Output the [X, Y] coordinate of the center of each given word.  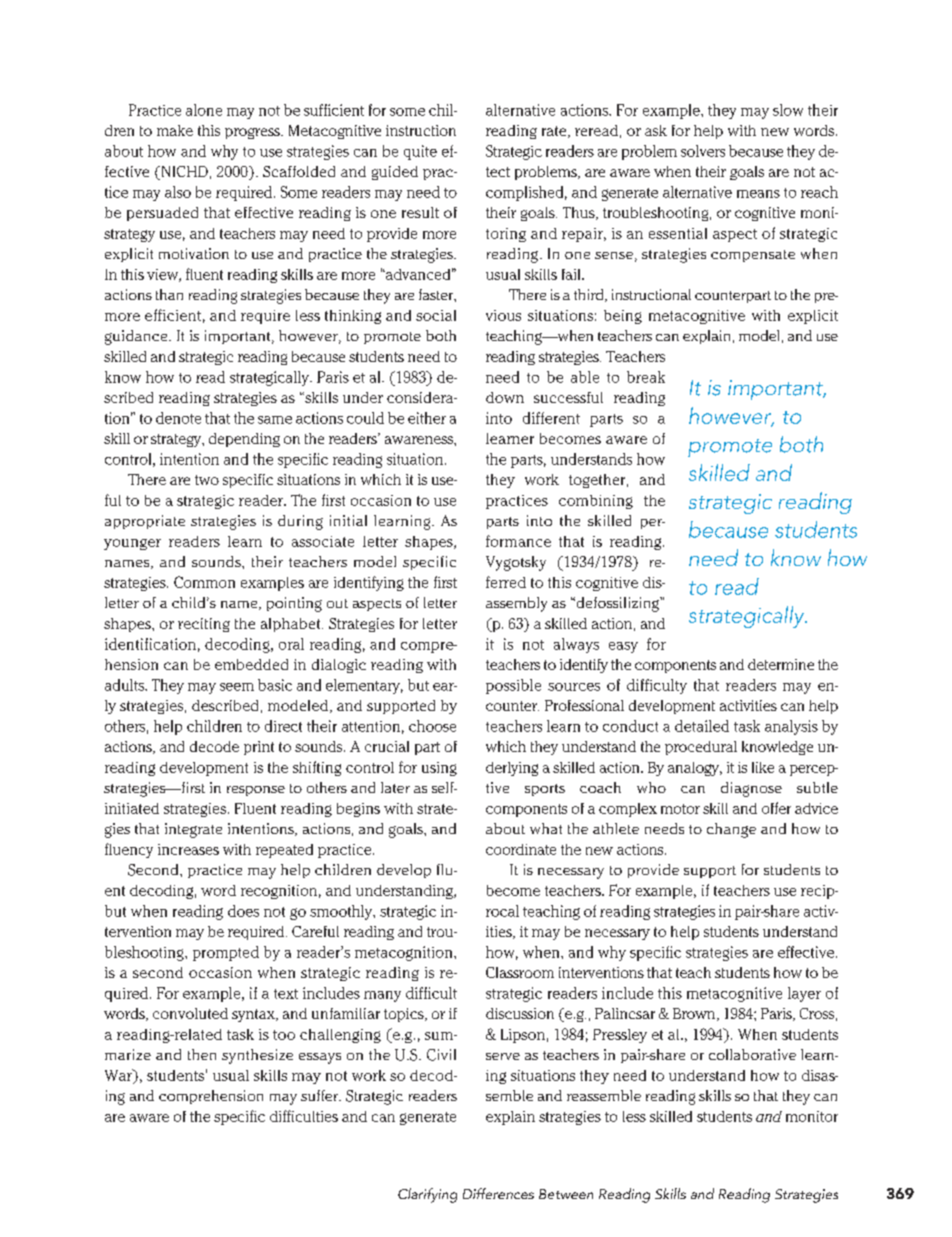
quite [420, 152]
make [175, 130]
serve [503, 1056]
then [202, 1054]
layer [804, 994]
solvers [703, 151]
